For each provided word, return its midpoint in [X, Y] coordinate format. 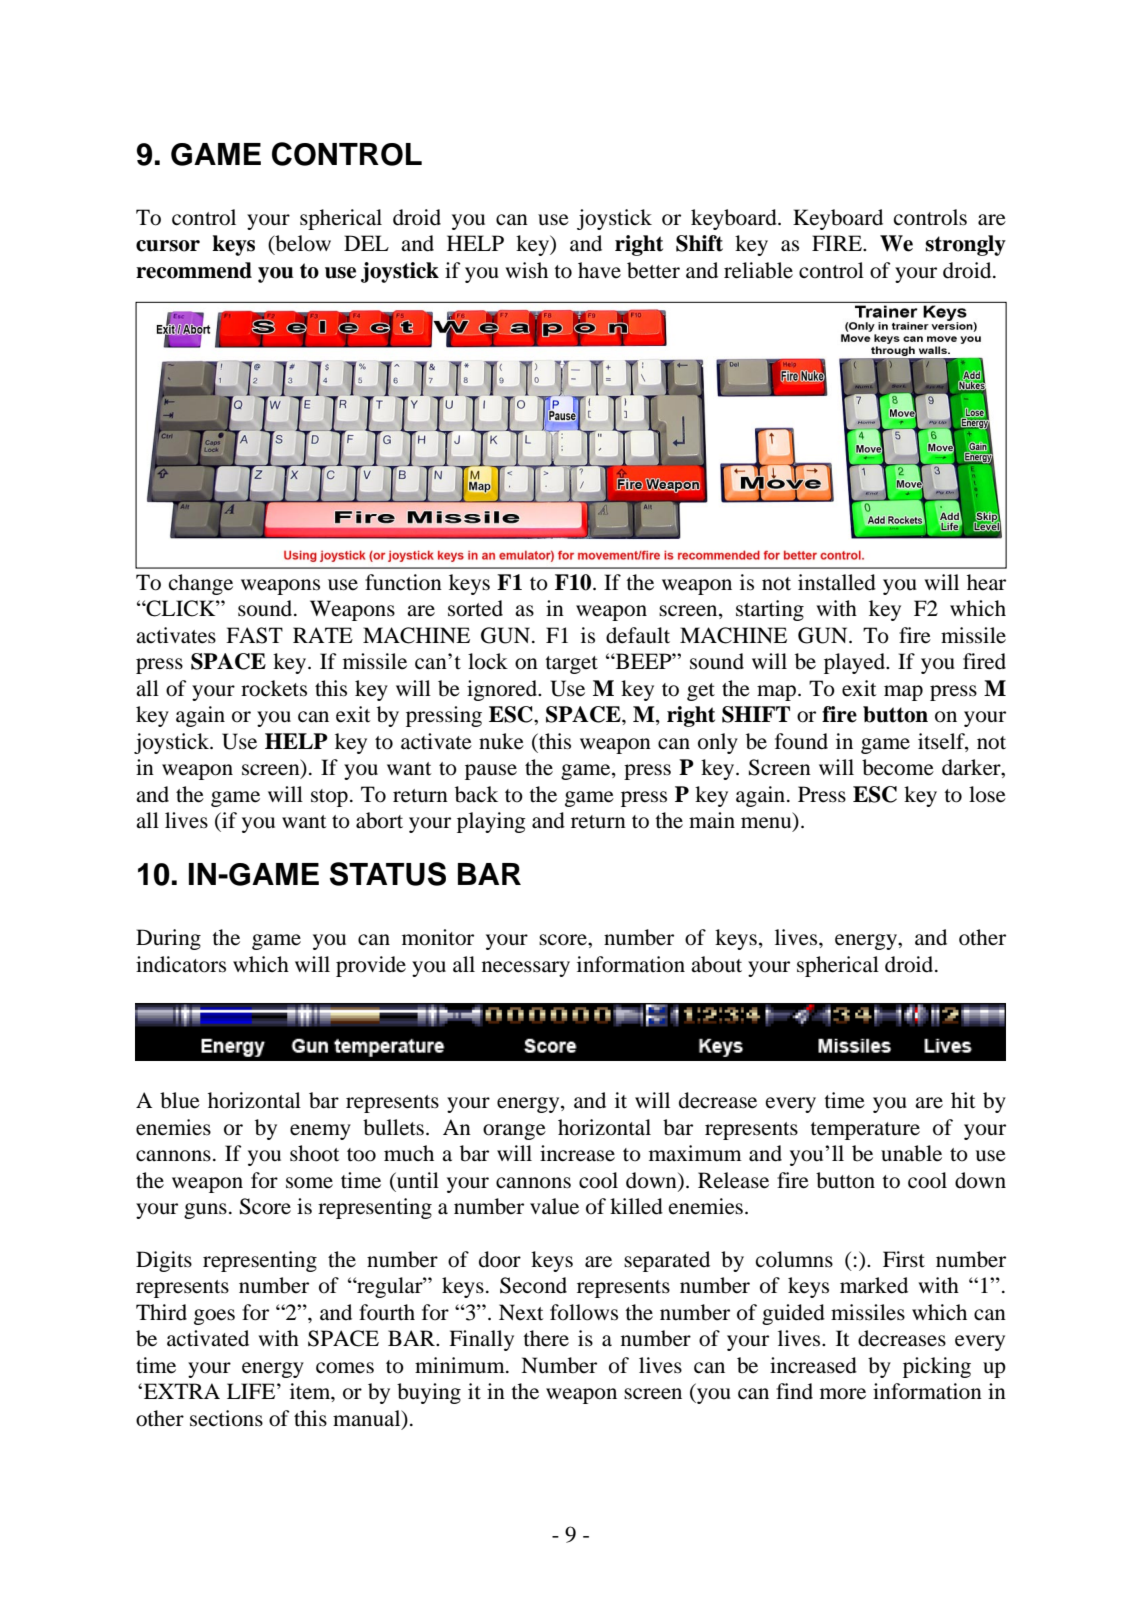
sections [226, 1418]
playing [491, 822]
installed [837, 582]
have [599, 270]
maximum [695, 1153]
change [201, 584]
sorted [475, 608]
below [302, 244]
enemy [320, 1132]
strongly [965, 245]
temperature [865, 1131]
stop [329, 798]
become [898, 767]
